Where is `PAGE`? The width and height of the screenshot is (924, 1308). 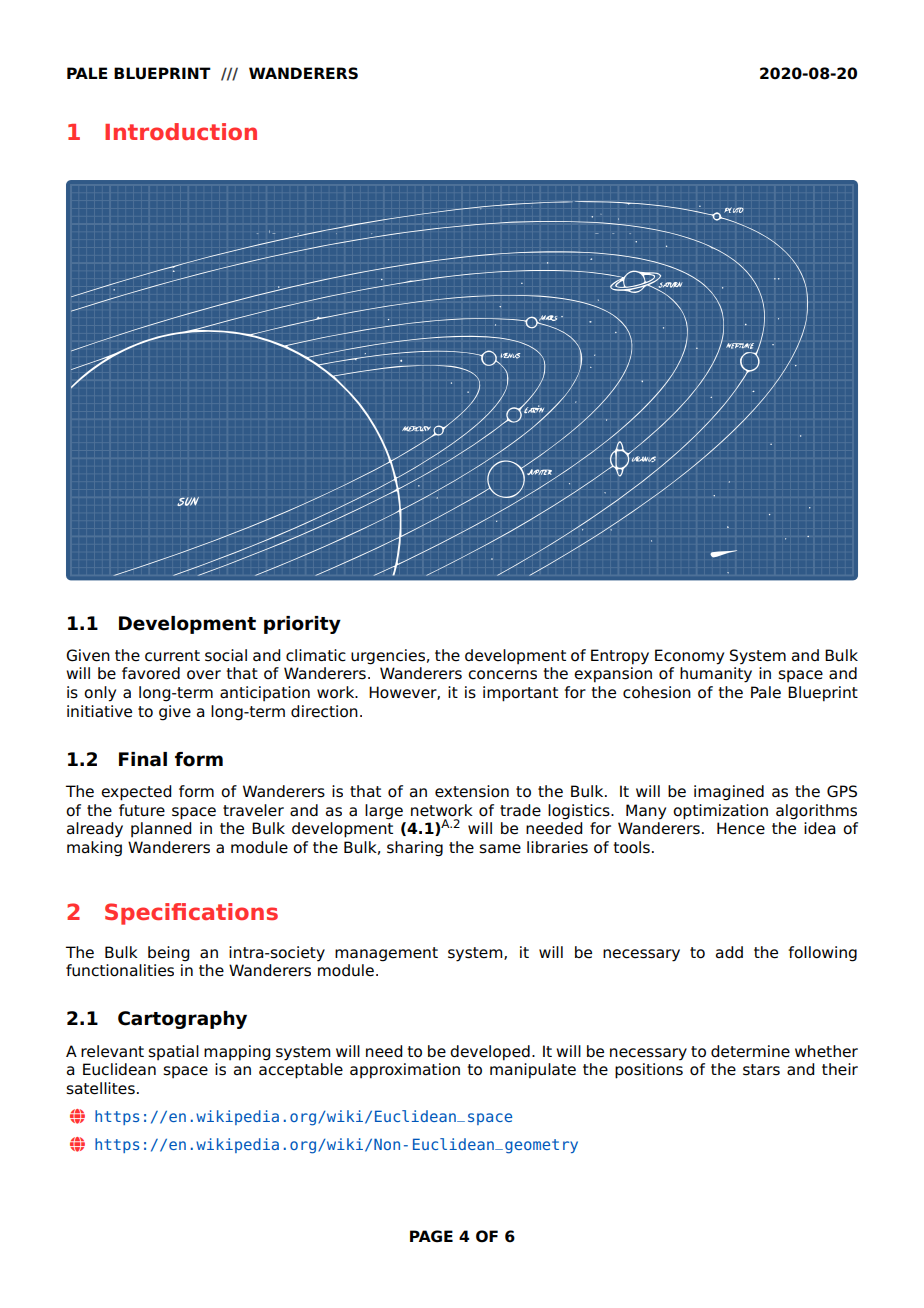 PAGE is located at coordinates (431, 1236).
